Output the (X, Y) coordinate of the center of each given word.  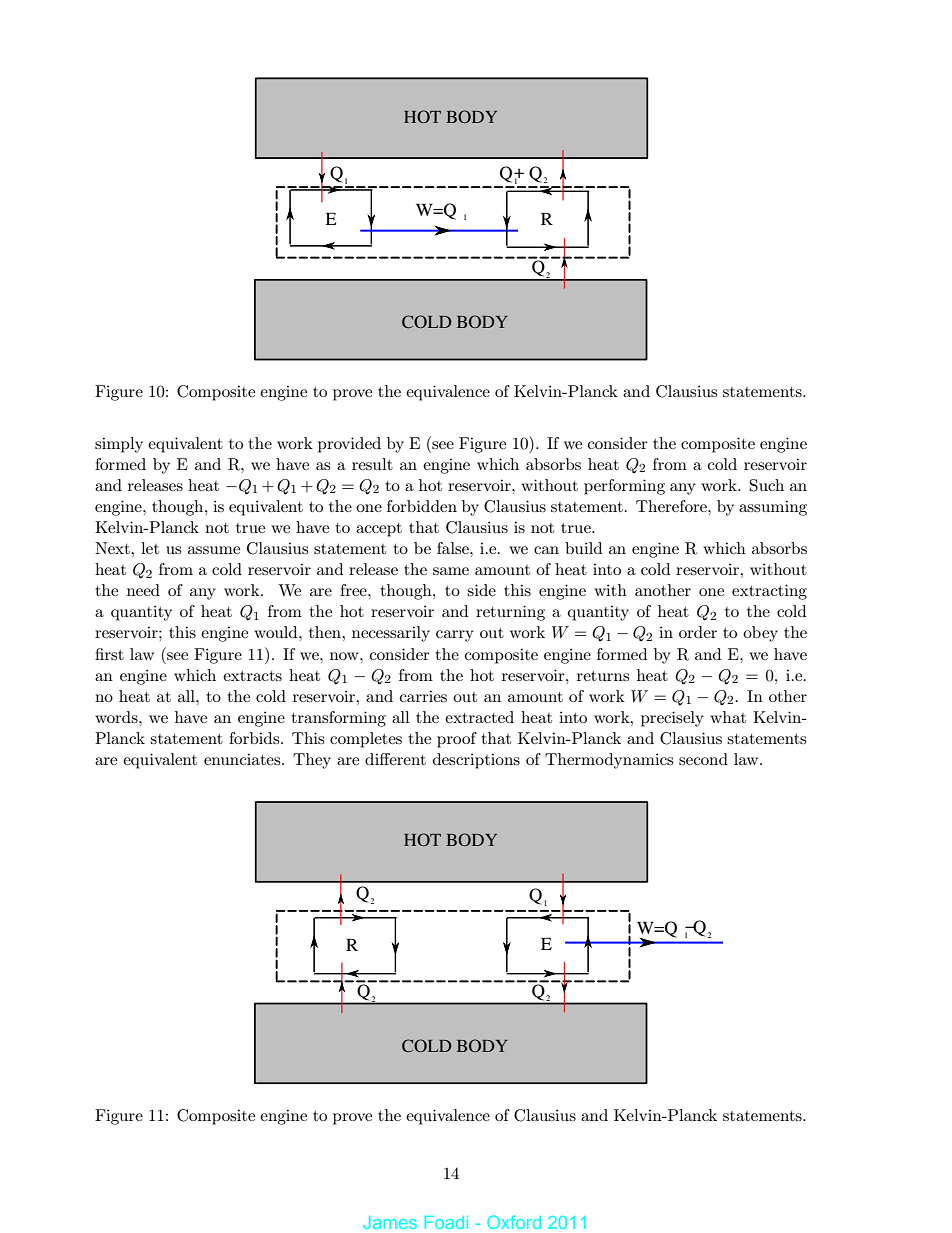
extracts (252, 676)
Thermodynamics (609, 761)
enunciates (243, 759)
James (390, 1222)
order (698, 632)
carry (455, 636)
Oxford (514, 1222)
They (312, 761)
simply (119, 445)
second (703, 759)
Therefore (672, 506)
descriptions (476, 761)
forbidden (422, 506)
